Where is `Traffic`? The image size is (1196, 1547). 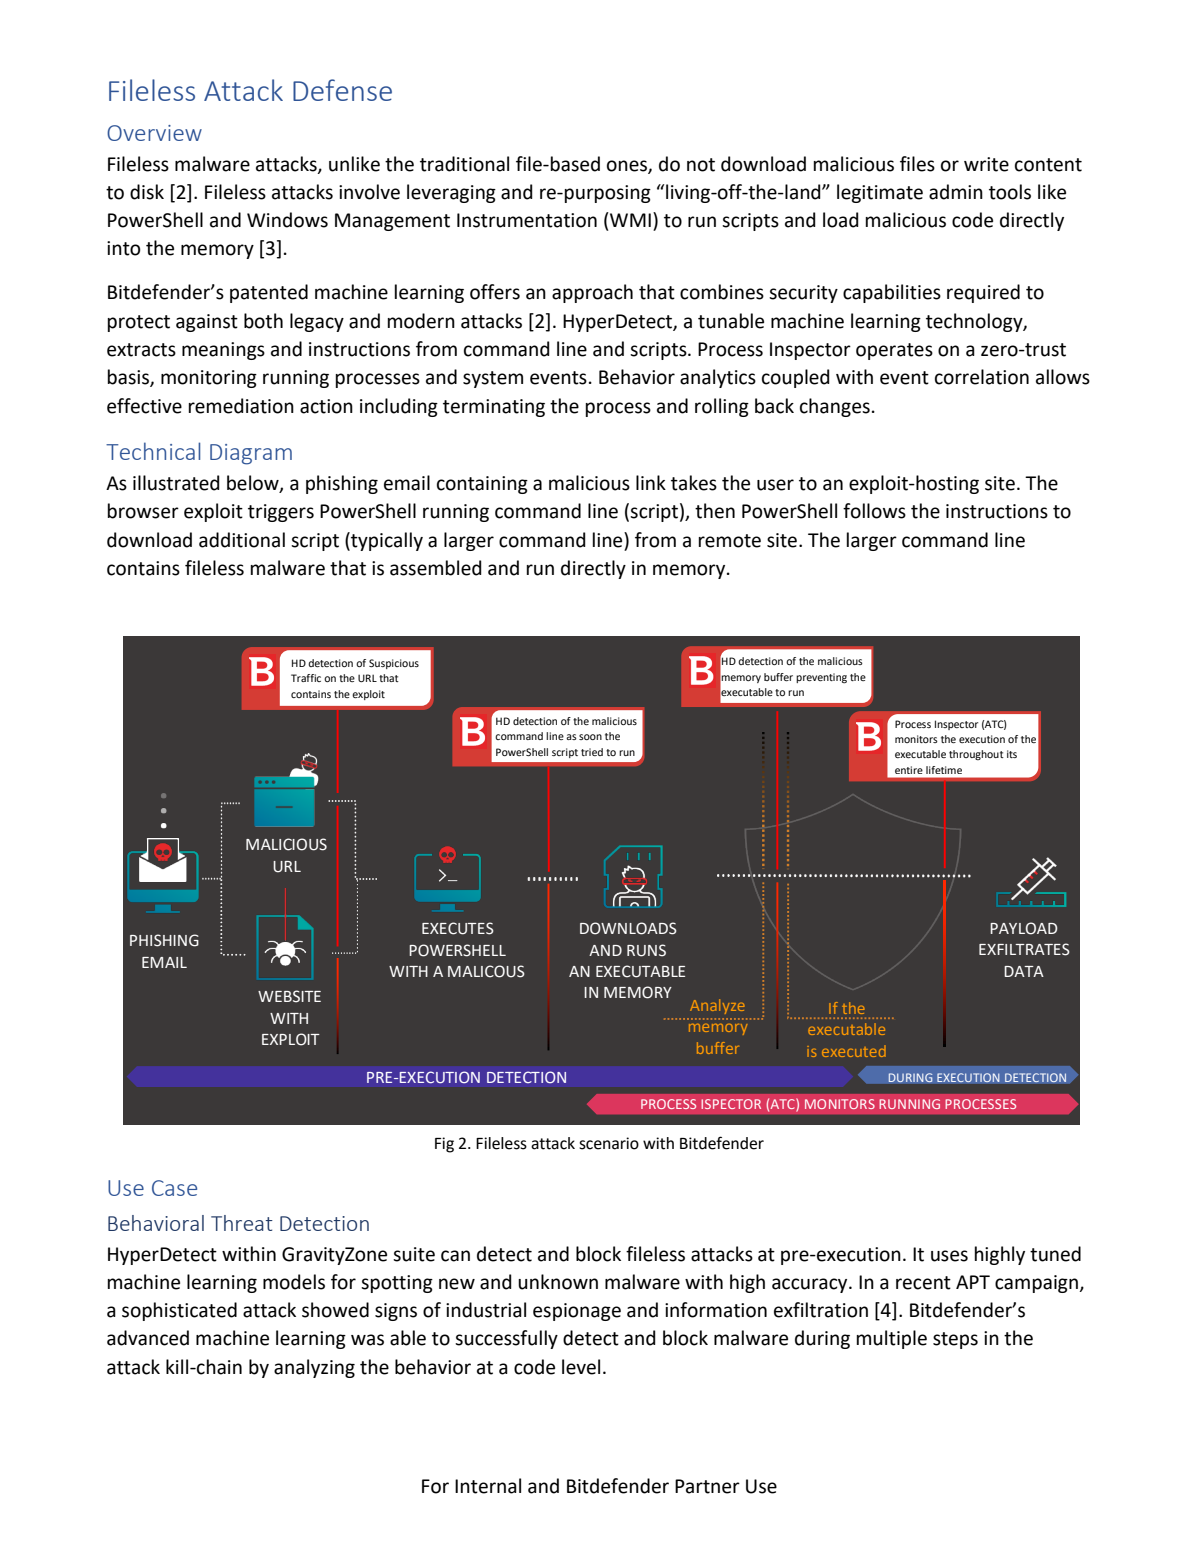 Traffic is located at coordinates (306, 678).
